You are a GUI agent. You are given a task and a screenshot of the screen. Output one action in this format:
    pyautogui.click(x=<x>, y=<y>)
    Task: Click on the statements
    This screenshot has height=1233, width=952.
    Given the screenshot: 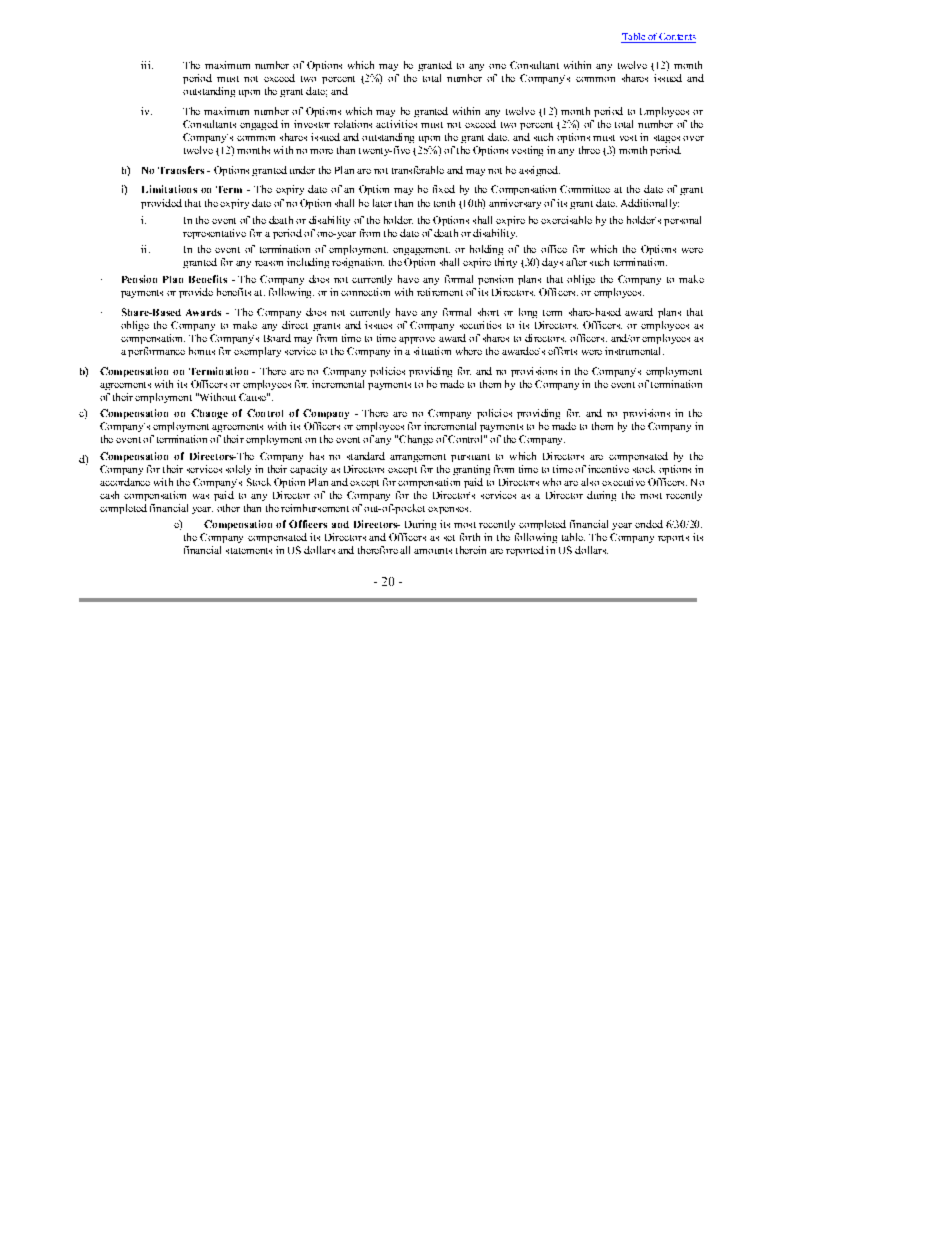 What is the action you would take?
    pyautogui.click(x=249, y=551)
